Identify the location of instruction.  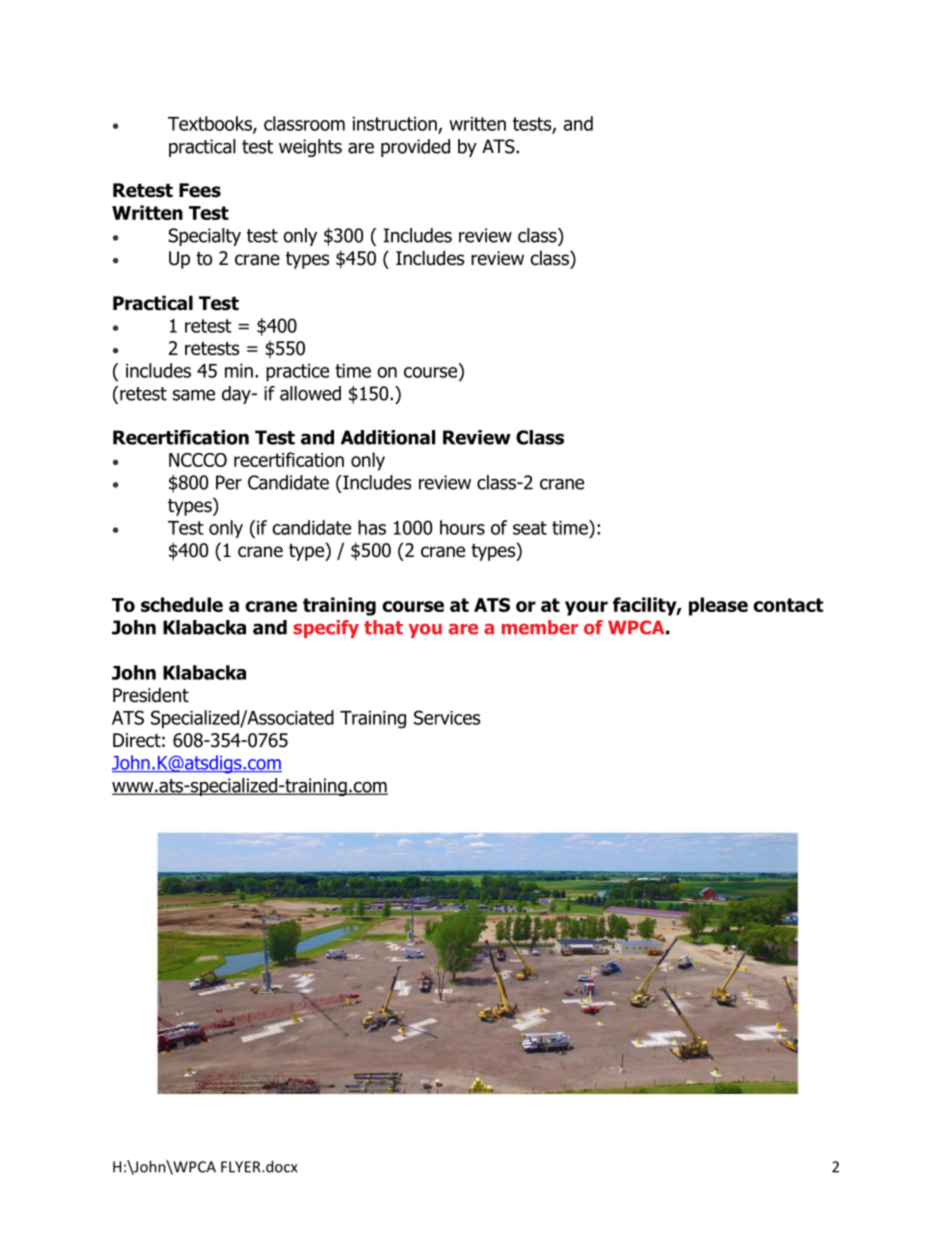
(396, 125).
